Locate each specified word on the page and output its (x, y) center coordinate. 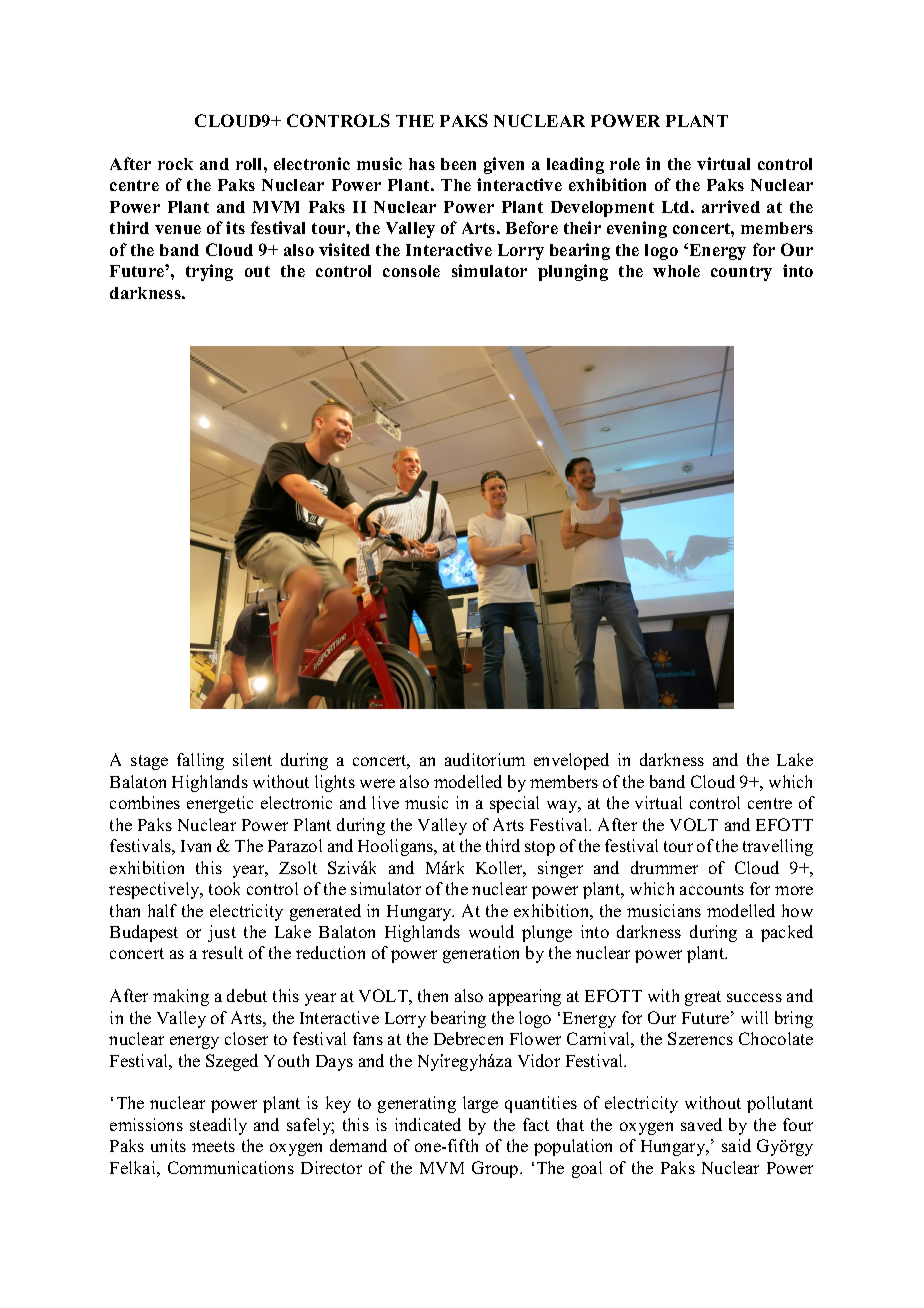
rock (175, 164)
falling (200, 761)
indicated (428, 1124)
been (458, 164)
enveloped (571, 761)
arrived (731, 206)
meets (213, 1146)
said (736, 1145)
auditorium (485, 759)
